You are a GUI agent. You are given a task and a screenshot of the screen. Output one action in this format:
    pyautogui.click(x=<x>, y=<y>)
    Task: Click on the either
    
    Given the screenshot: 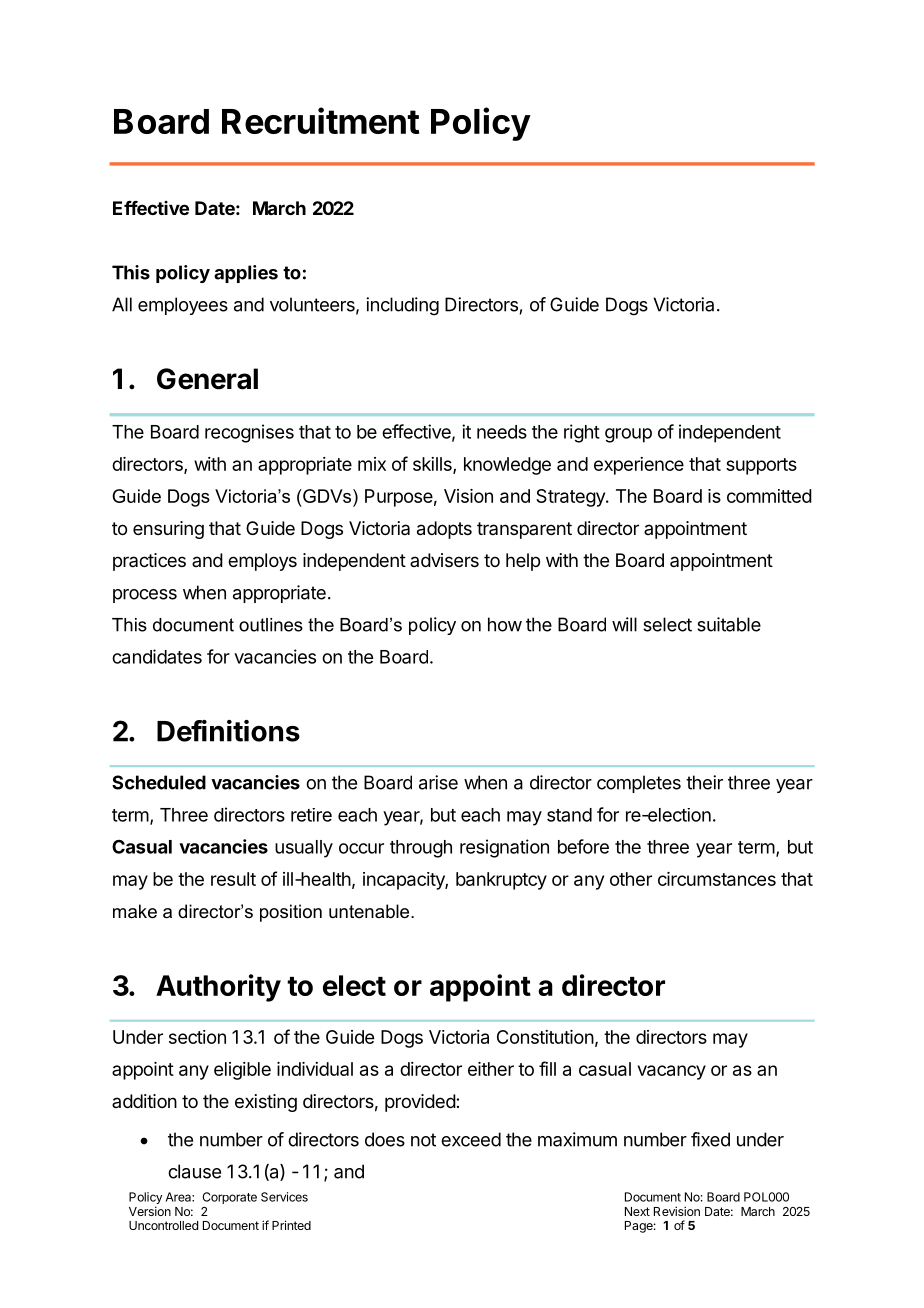 What is the action you would take?
    pyautogui.click(x=491, y=1069)
